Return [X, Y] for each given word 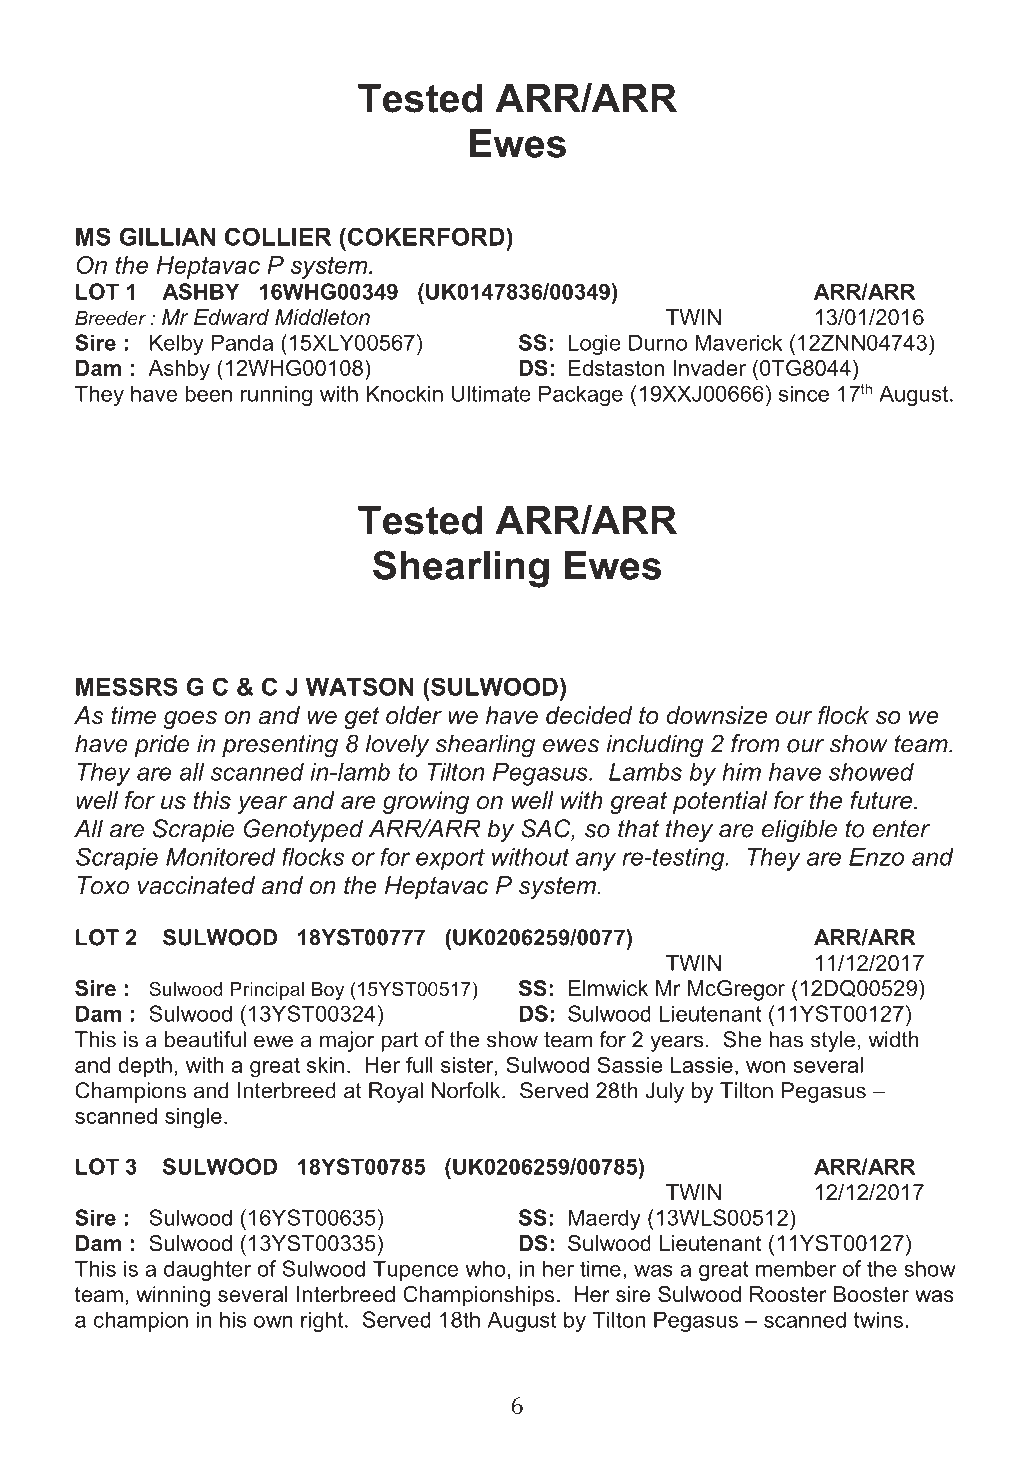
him [741, 772]
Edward [231, 317]
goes [190, 720]
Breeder [110, 318]
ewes [571, 746]
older [414, 715]
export [450, 859]
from [755, 743]
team [922, 744]
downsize [717, 715]
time [133, 715]
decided [589, 715]
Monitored [221, 857]
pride [161, 745]
